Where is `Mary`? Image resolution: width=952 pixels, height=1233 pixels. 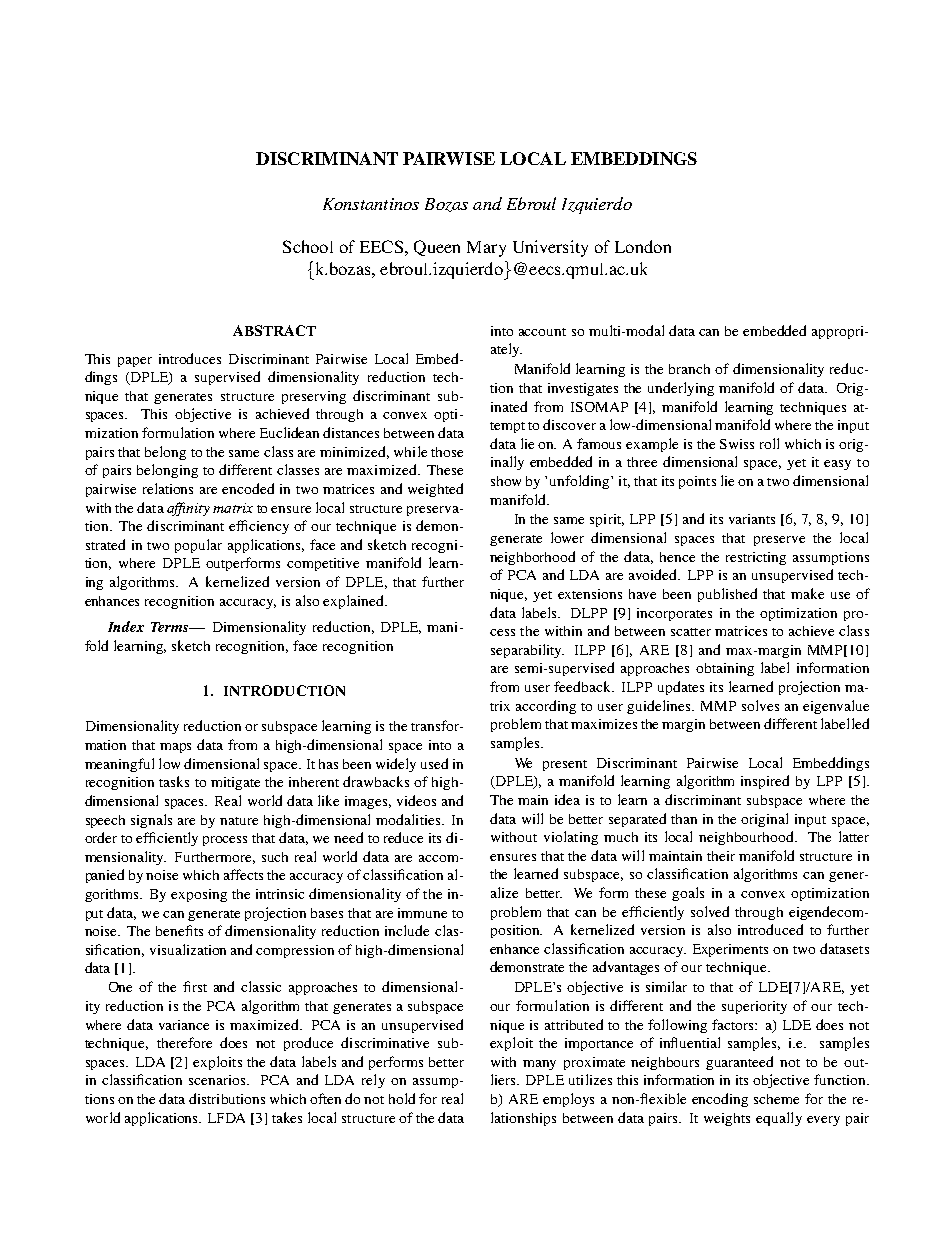
Mary is located at coordinates (486, 249).
